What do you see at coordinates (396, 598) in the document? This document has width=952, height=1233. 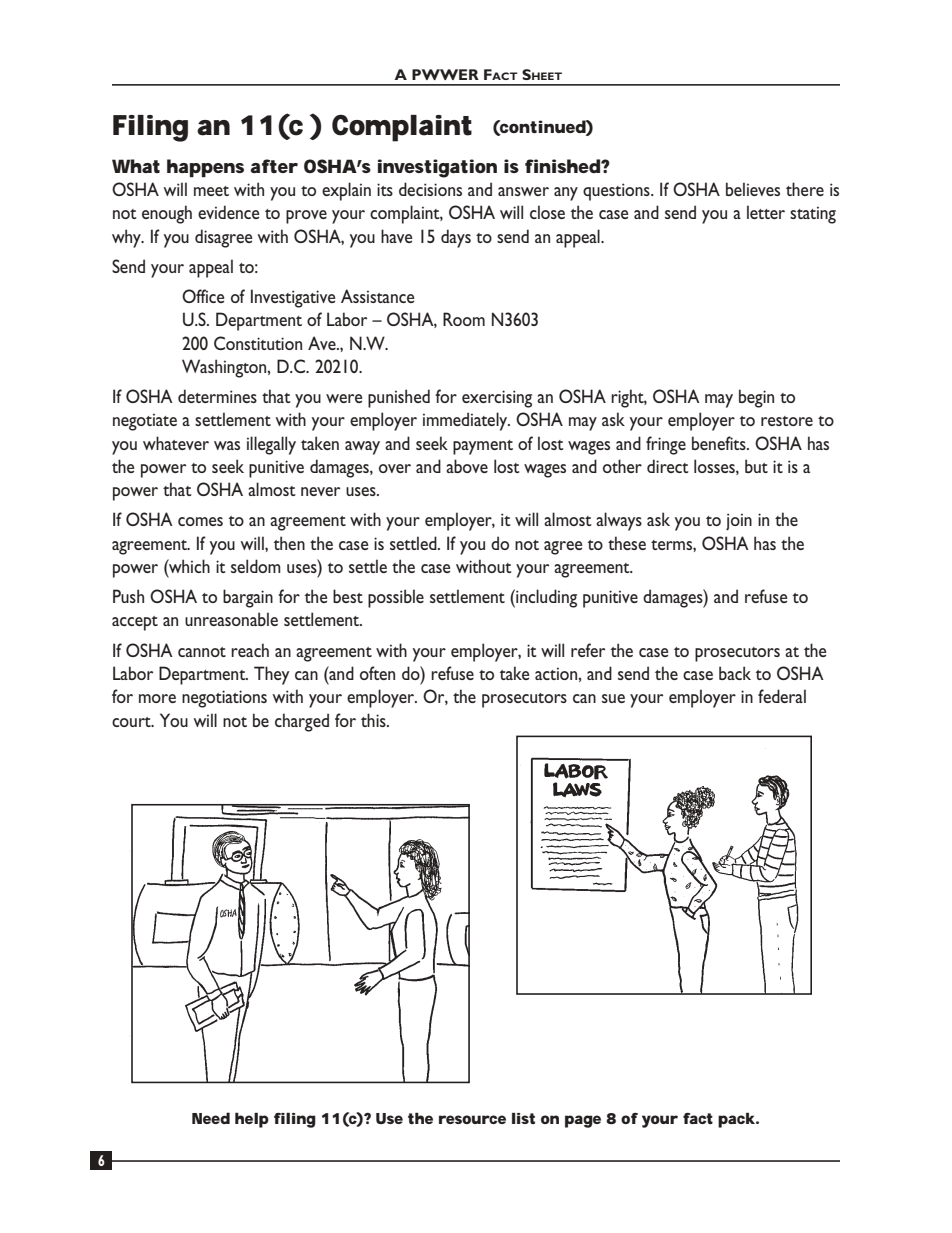 I see `possible` at bounding box center [396, 598].
